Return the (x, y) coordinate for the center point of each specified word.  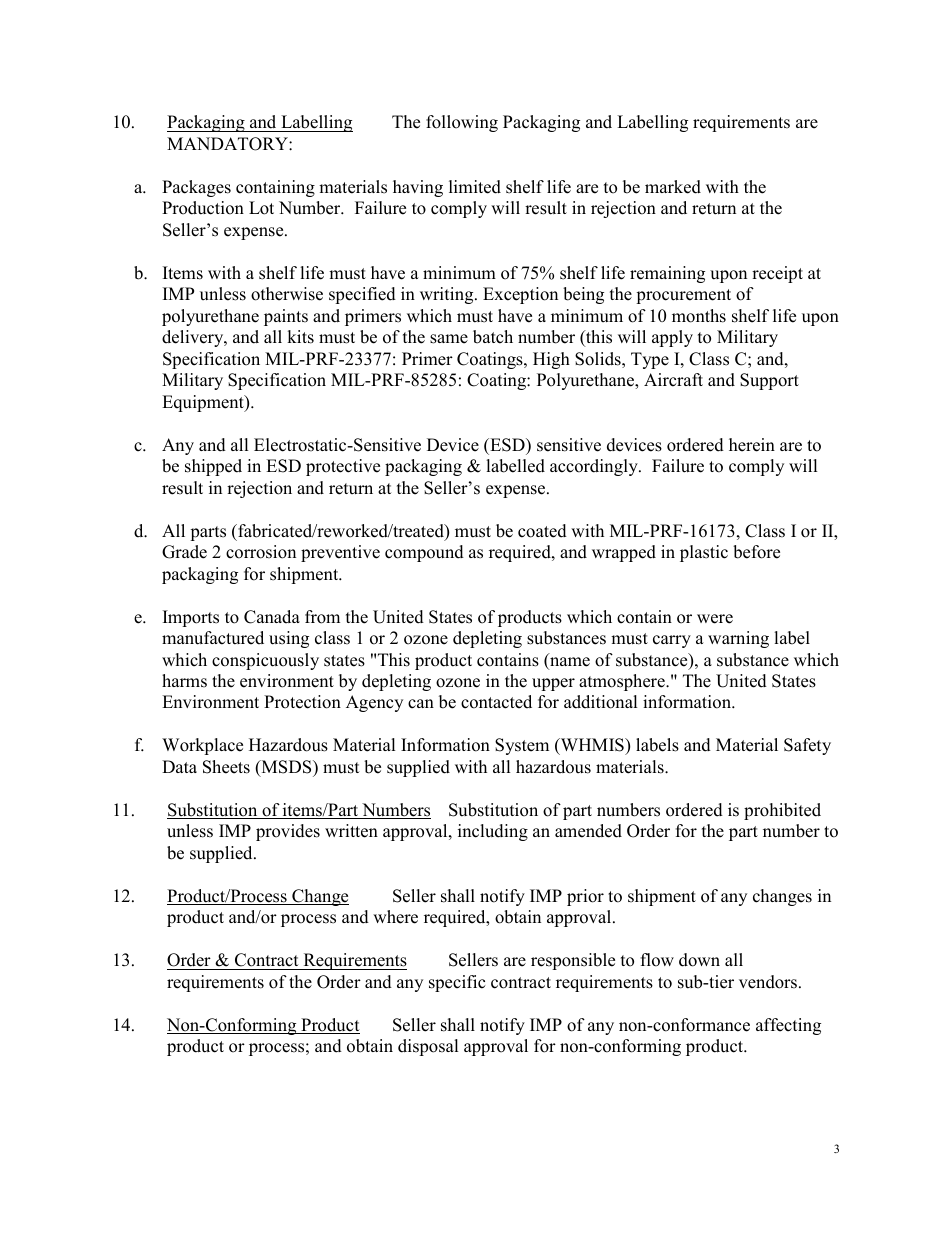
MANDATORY (228, 144)
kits (300, 337)
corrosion (261, 552)
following (462, 123)
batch (493, 337)
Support (769, 381)
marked (673, 187)
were (715, 619)
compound (424, 553)
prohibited (782, 811)
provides (288, 832)
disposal (428, 1047)
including (493, 832)
